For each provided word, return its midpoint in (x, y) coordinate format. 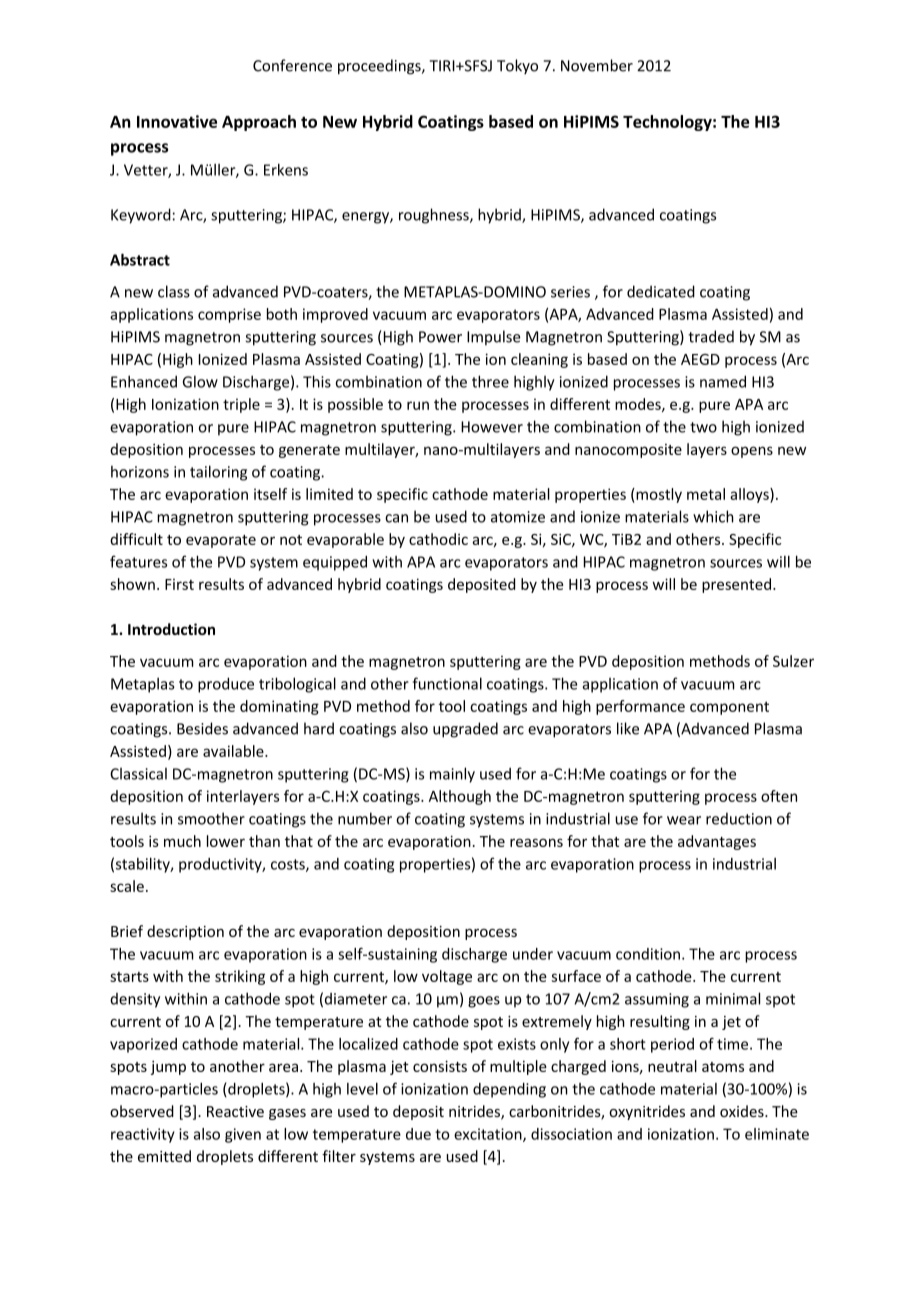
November (597, 65)
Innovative (177, 121)
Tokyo (517, 66)
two (703, 427)
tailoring (218, 473)
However (492, 427)
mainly (452, 775)
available (234, 751)
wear (684, 820)
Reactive (235, 1111)
